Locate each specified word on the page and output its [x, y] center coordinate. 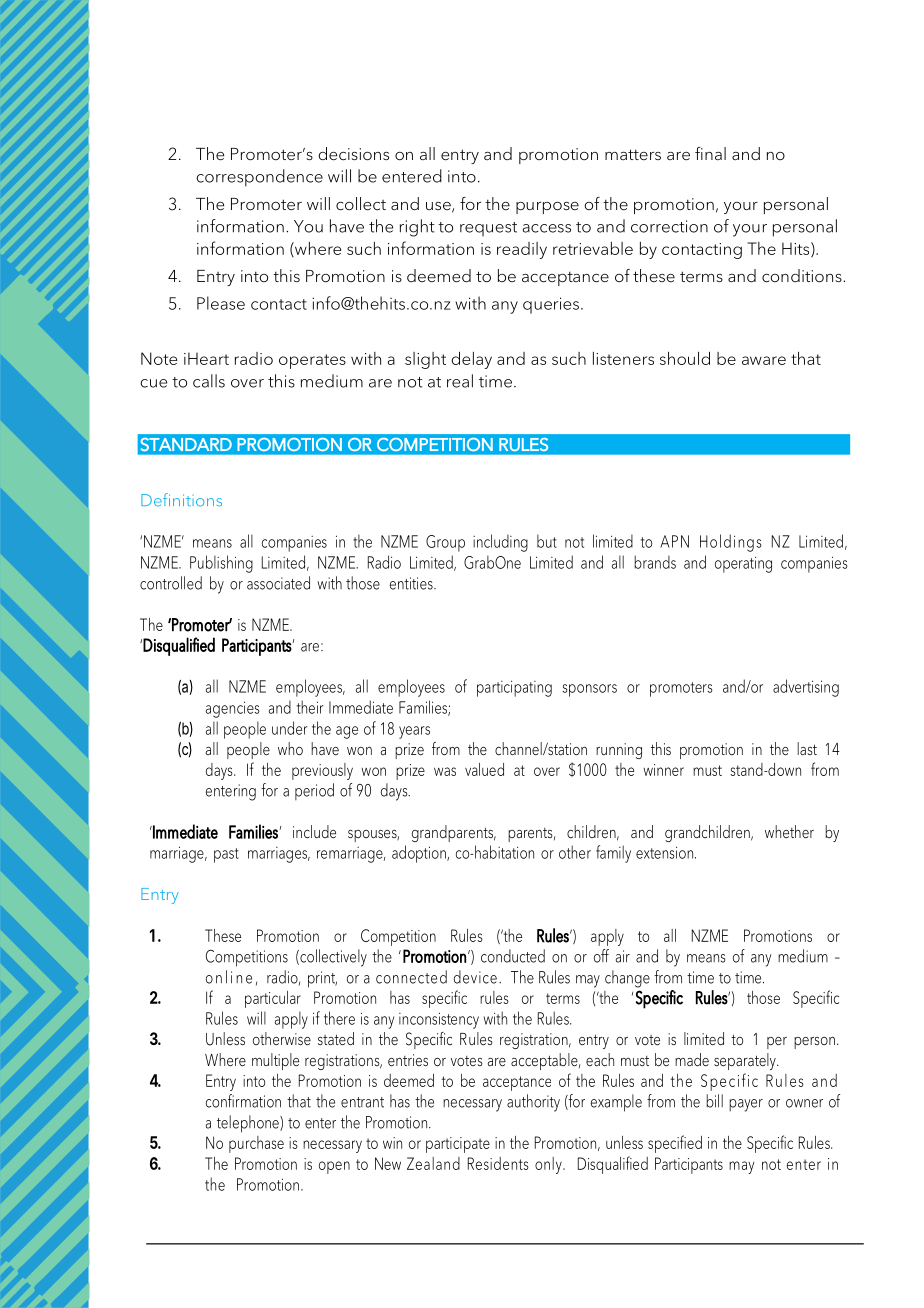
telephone [249, 1124]
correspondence [259, 178]
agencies [233, 709]
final [710, 153]
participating [514, 688]
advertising [806, 688]
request [488, 229]
